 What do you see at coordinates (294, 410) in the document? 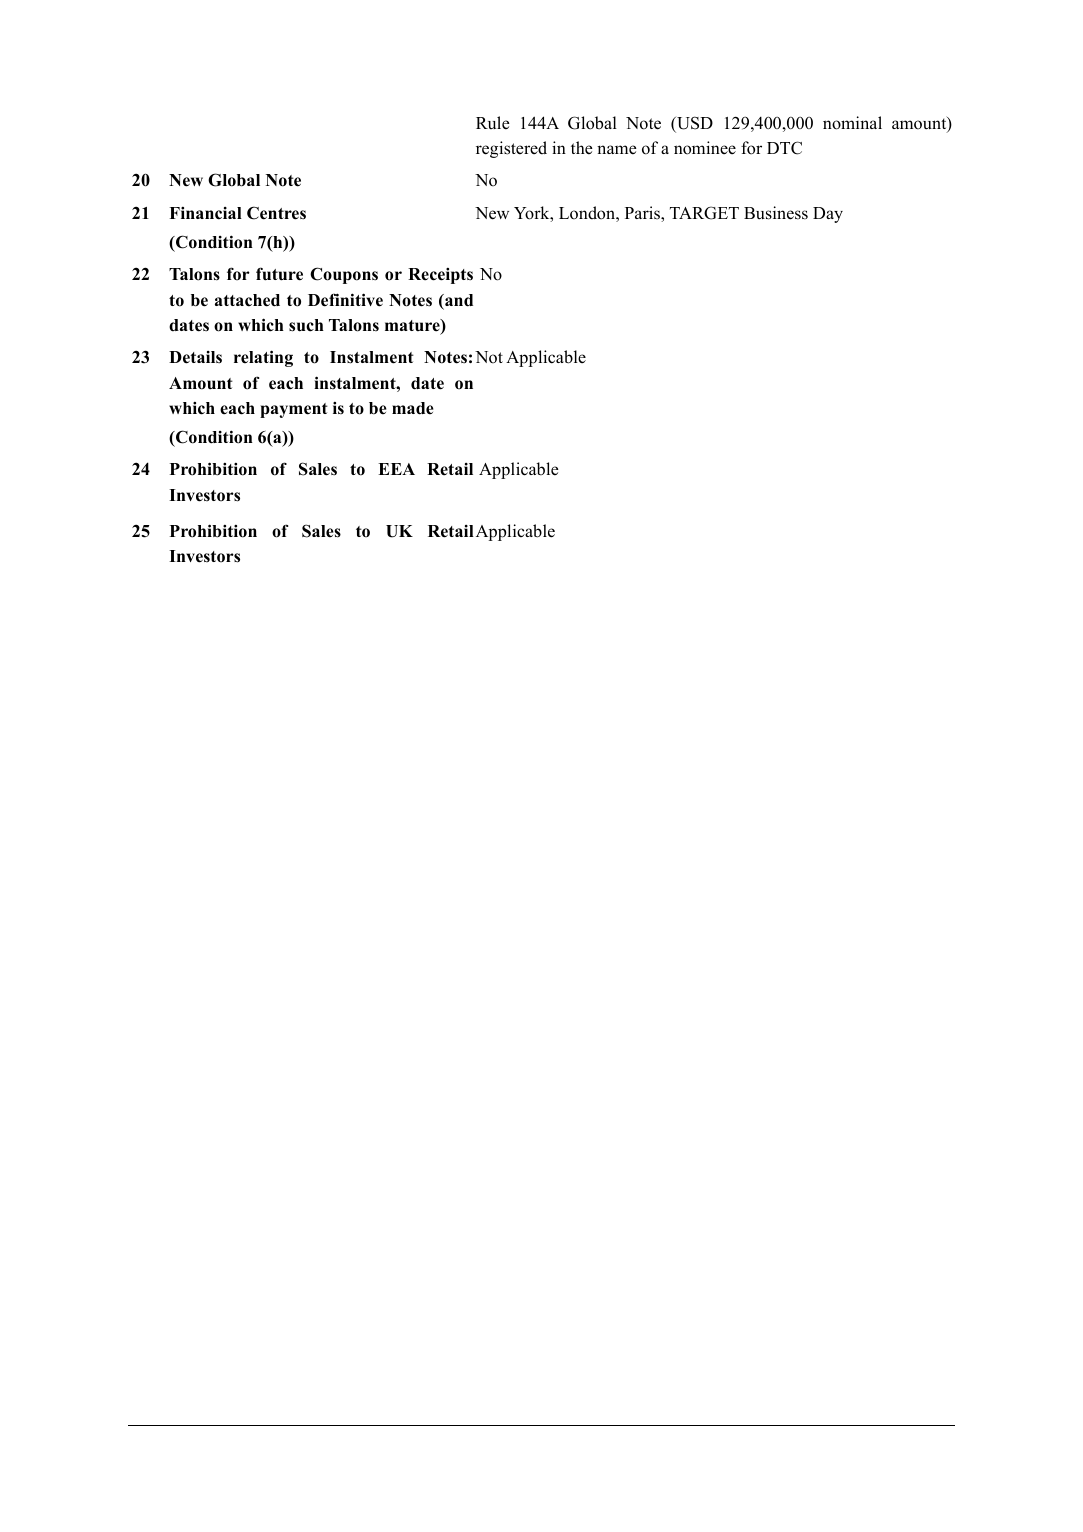
I see `payment` at bounding box center [294, 410].
